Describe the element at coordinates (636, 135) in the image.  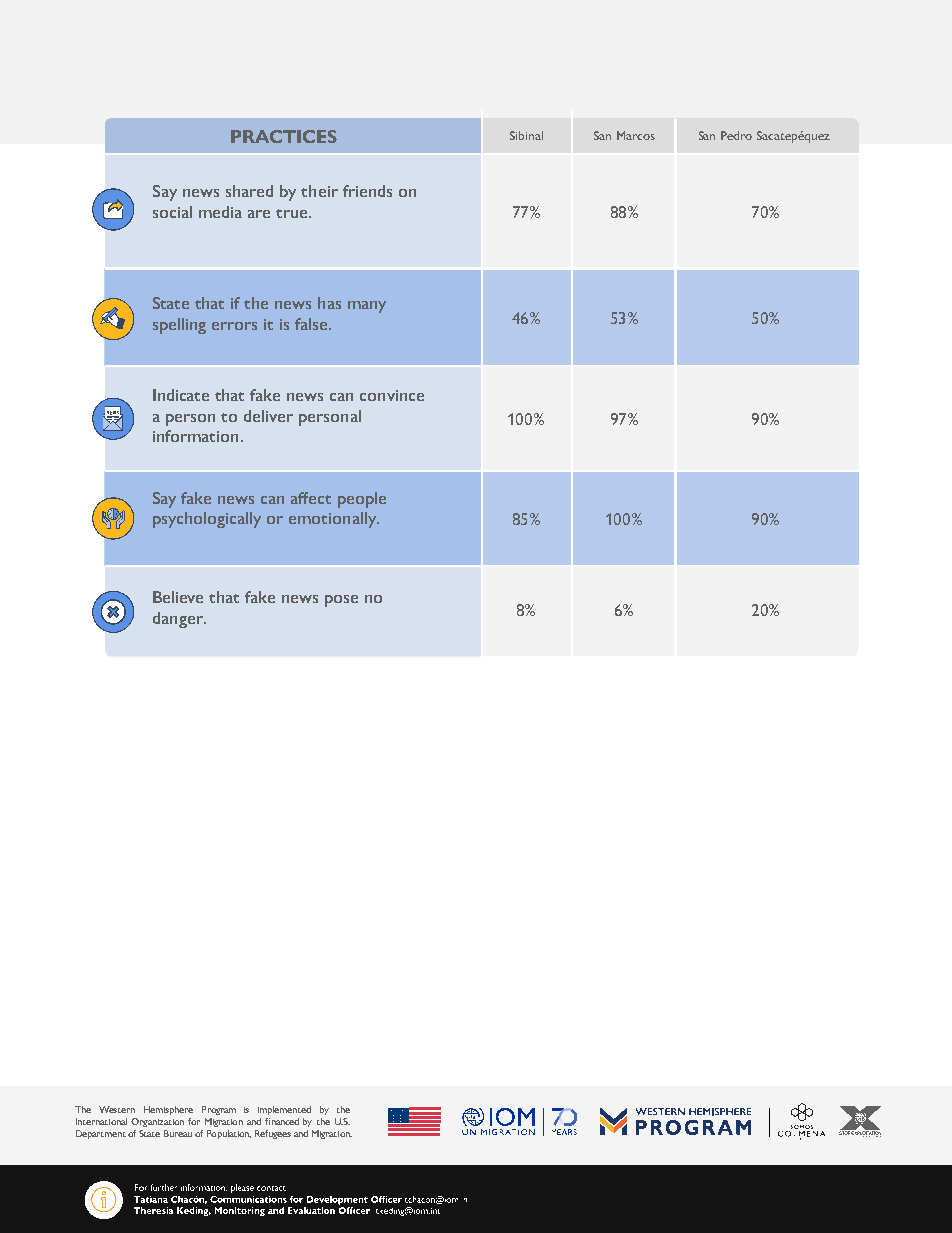
I see `Marcos` at that location.
